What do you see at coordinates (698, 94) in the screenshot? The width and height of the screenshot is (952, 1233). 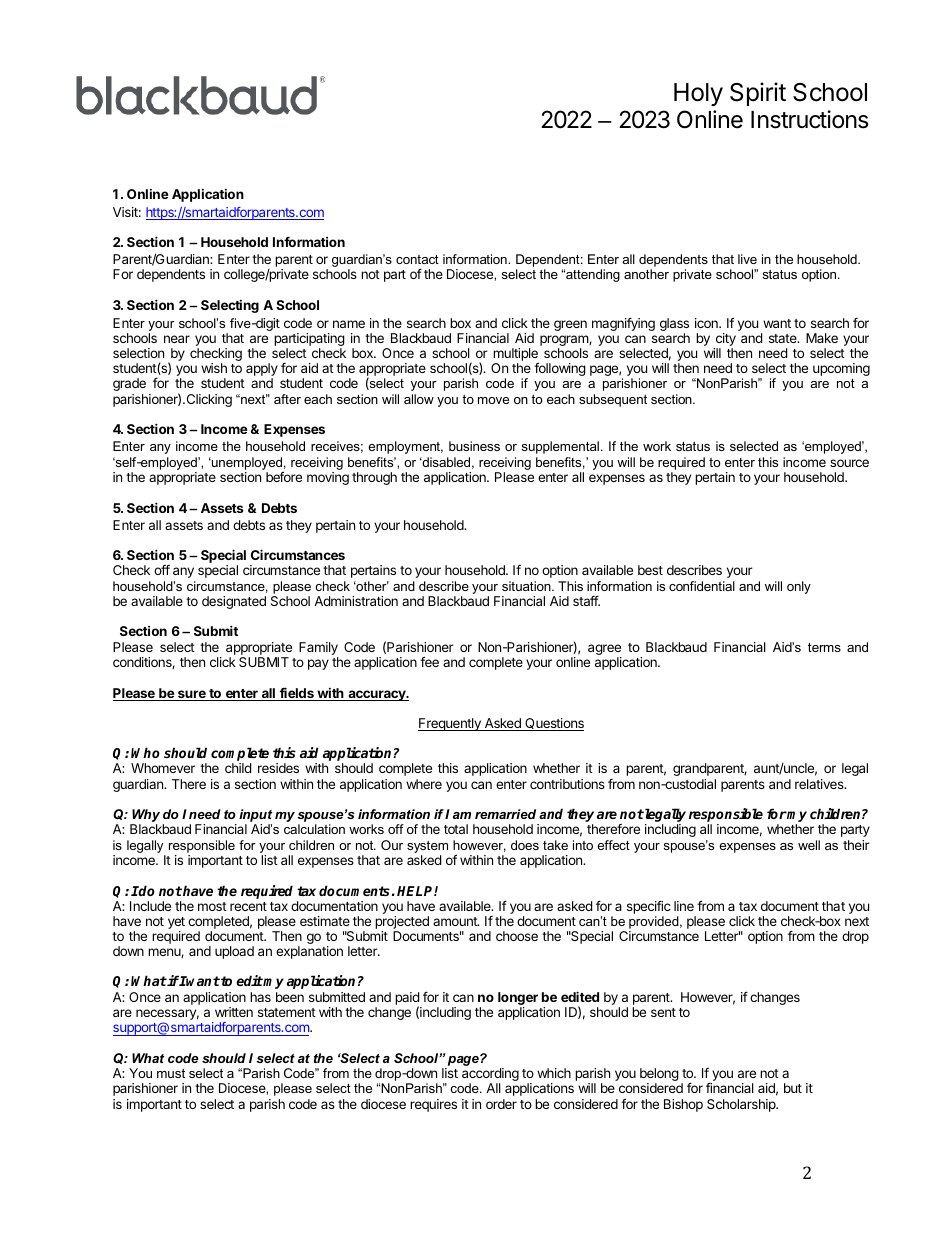 I see `Holy` at bounding box center [698, 94].
